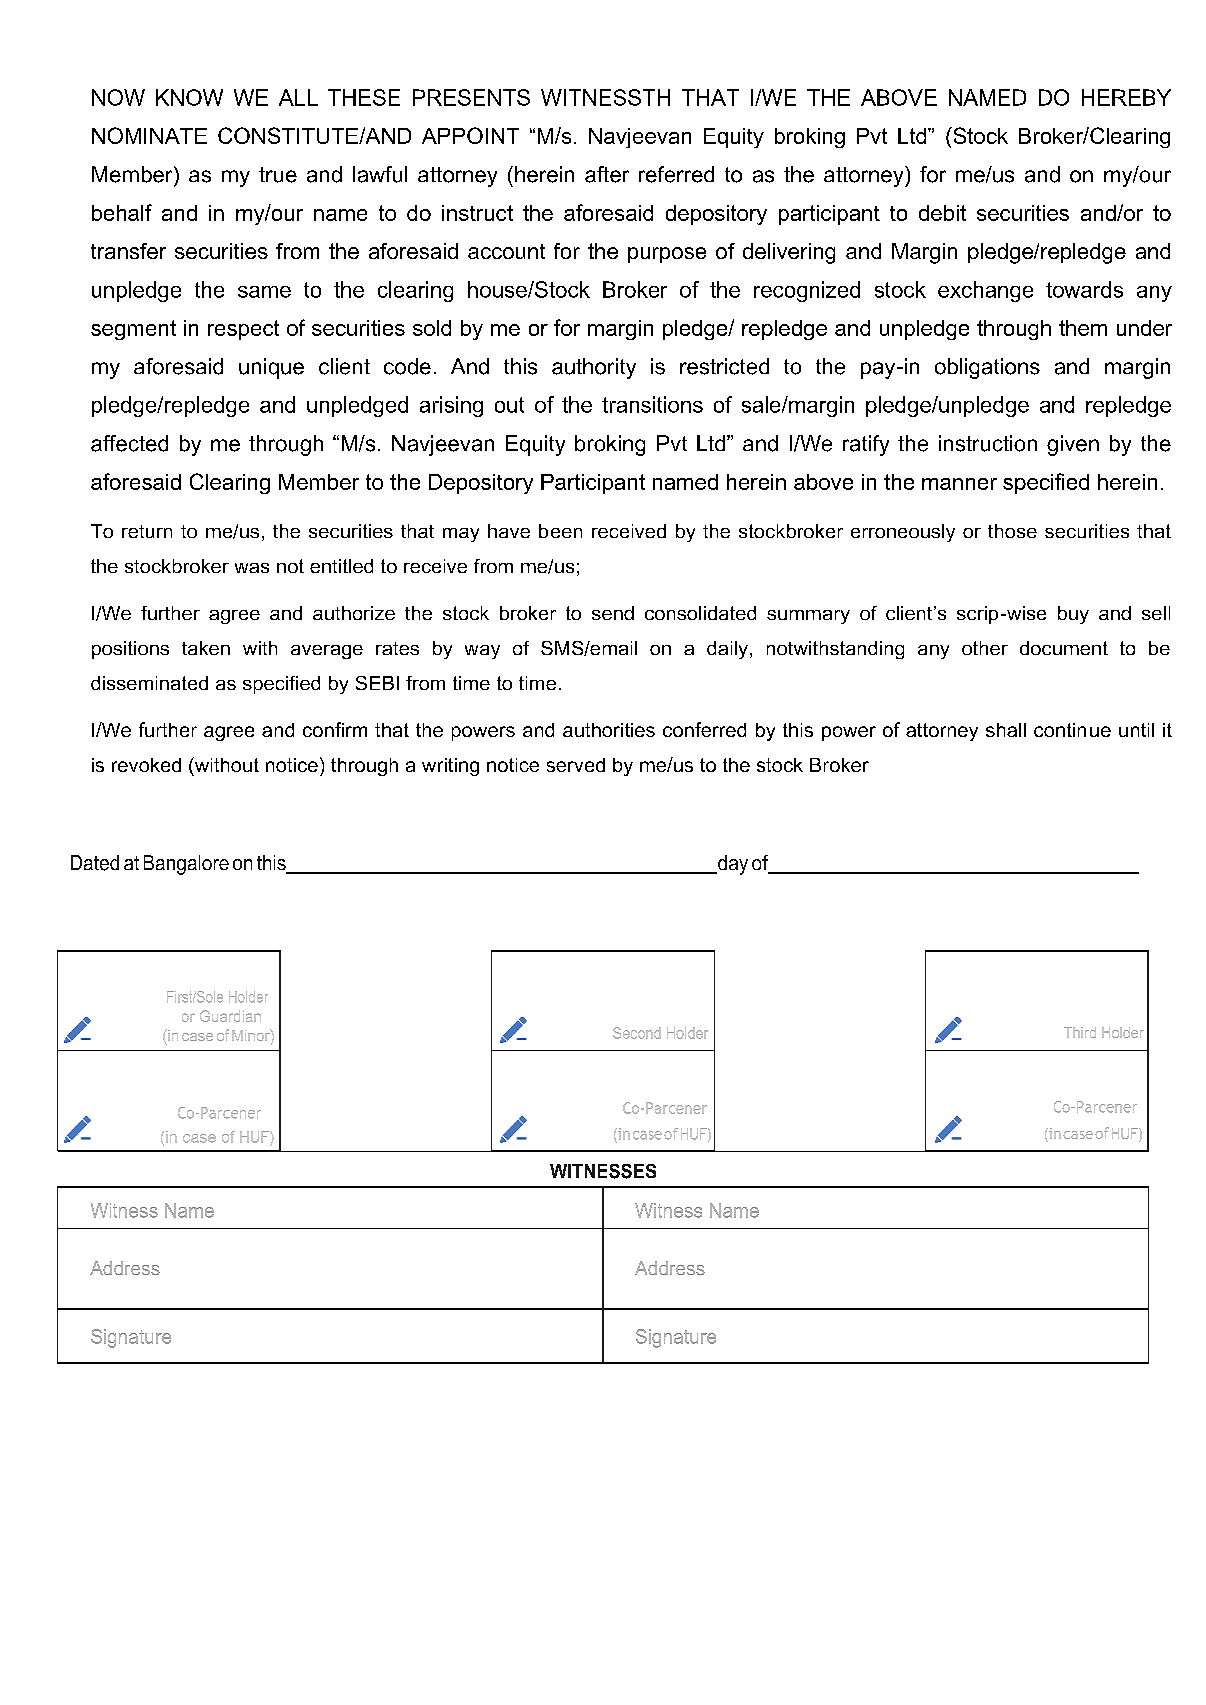  I want to click on respect, so click(243, 330).
